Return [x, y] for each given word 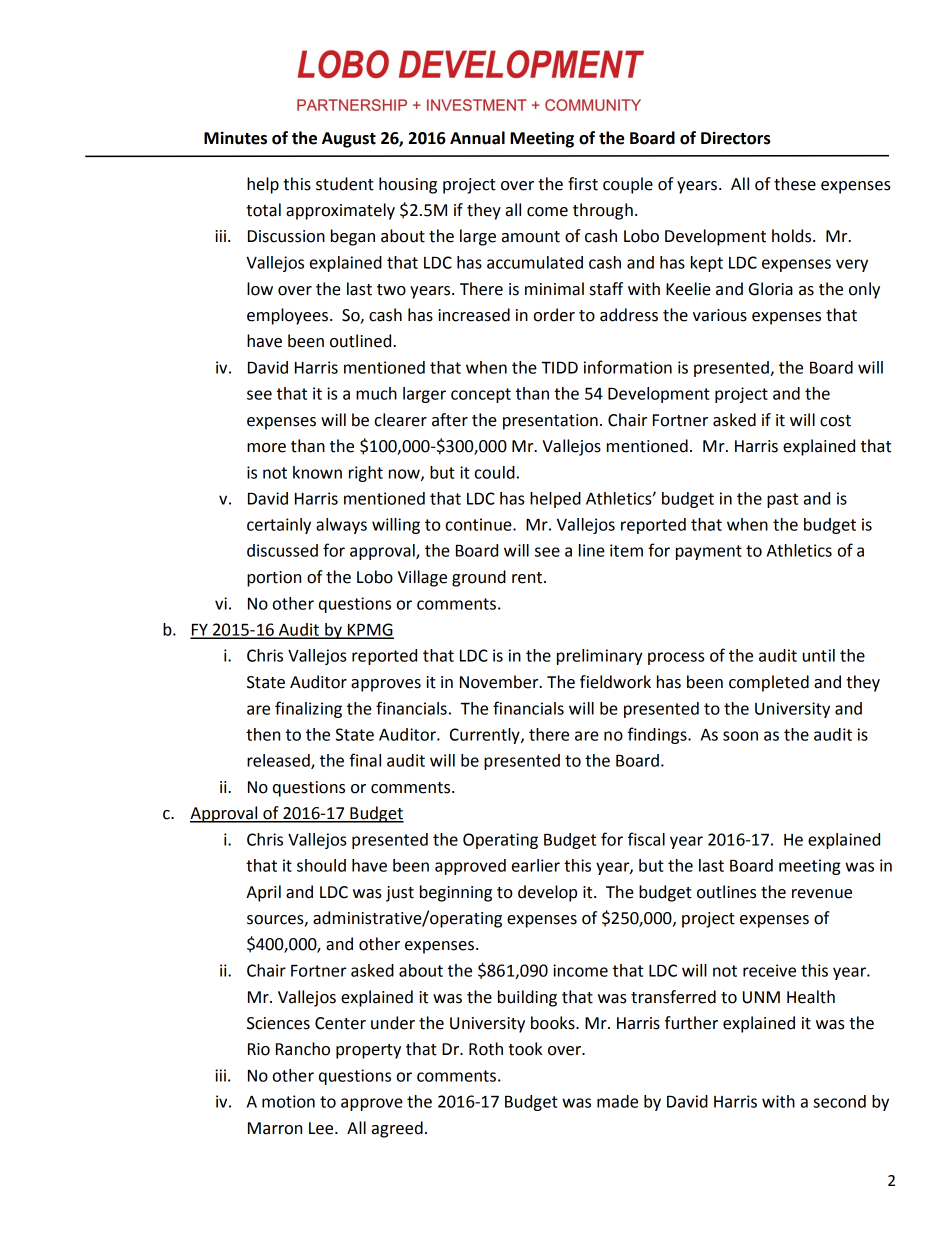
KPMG [370, 630]
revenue [822, 894]
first [583, 184]
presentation [550, 422]
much [376, 393]
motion [288, 1101]
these [795, 184]
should [321, 865]
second [839, 1101]
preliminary [600, 657]
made [617, 1101]
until [819, 655]
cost [835, 421]
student [345, 184]
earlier [536, 865]
